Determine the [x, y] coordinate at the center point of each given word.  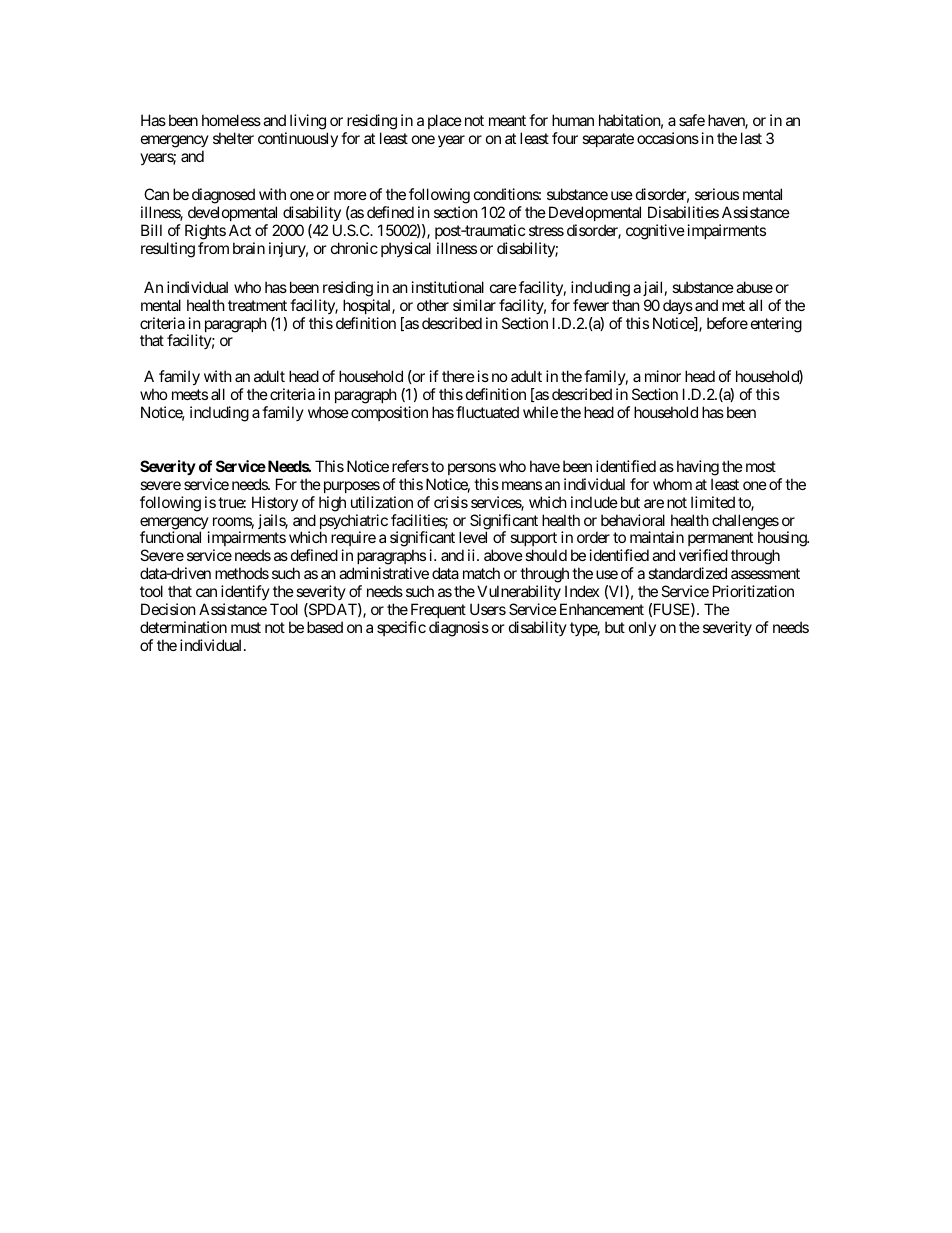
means [522, 485]
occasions [668, 138]
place [445, 121]
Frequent [438, 610]
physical [406, 249]
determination [183, 627]
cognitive [655, 232]
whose [328, 412]
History [275, 503]
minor [663, 376]
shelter [233, 138]
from [213, 248]
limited [713, 502]
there [458, 376]
